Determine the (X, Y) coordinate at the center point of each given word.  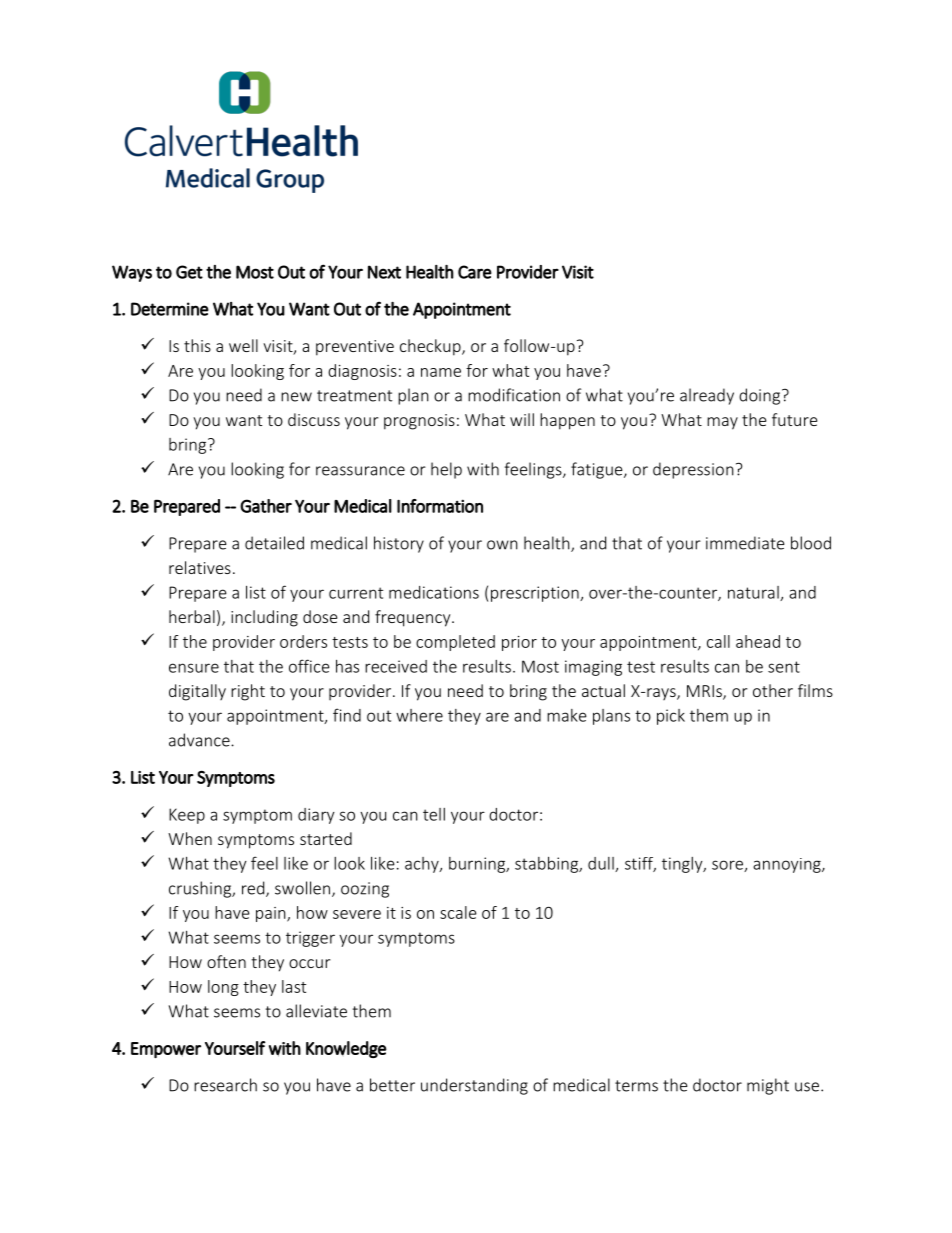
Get (189, 272)
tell (434, 814)
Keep (187, 816)
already (707, 396)
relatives (200, 567)
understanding (474, 1086)
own (502, 545)
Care (475, 272)
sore (728, 866)
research (225, 1085)
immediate (745, 543)
